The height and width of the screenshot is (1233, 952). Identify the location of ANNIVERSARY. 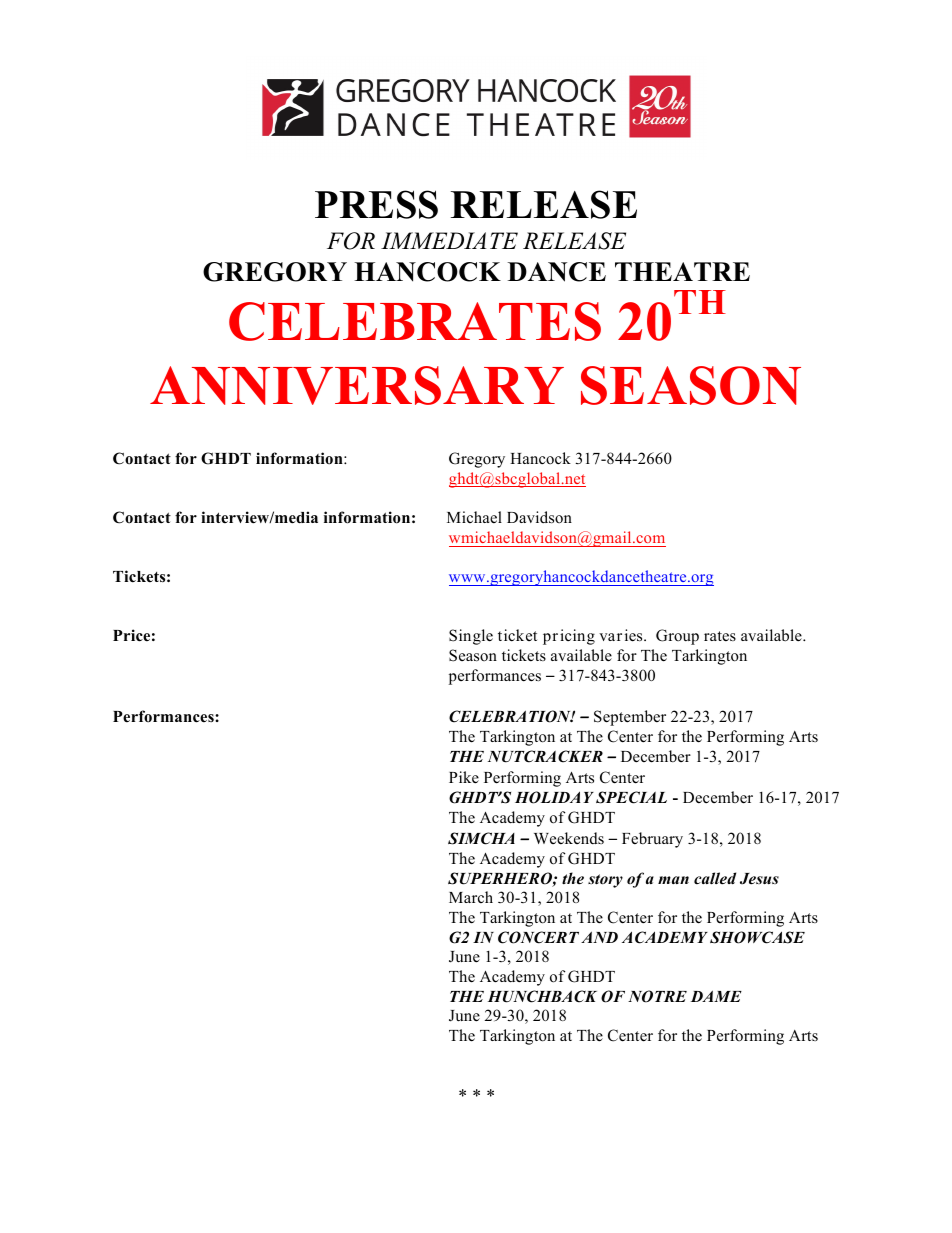
(357, 385).
